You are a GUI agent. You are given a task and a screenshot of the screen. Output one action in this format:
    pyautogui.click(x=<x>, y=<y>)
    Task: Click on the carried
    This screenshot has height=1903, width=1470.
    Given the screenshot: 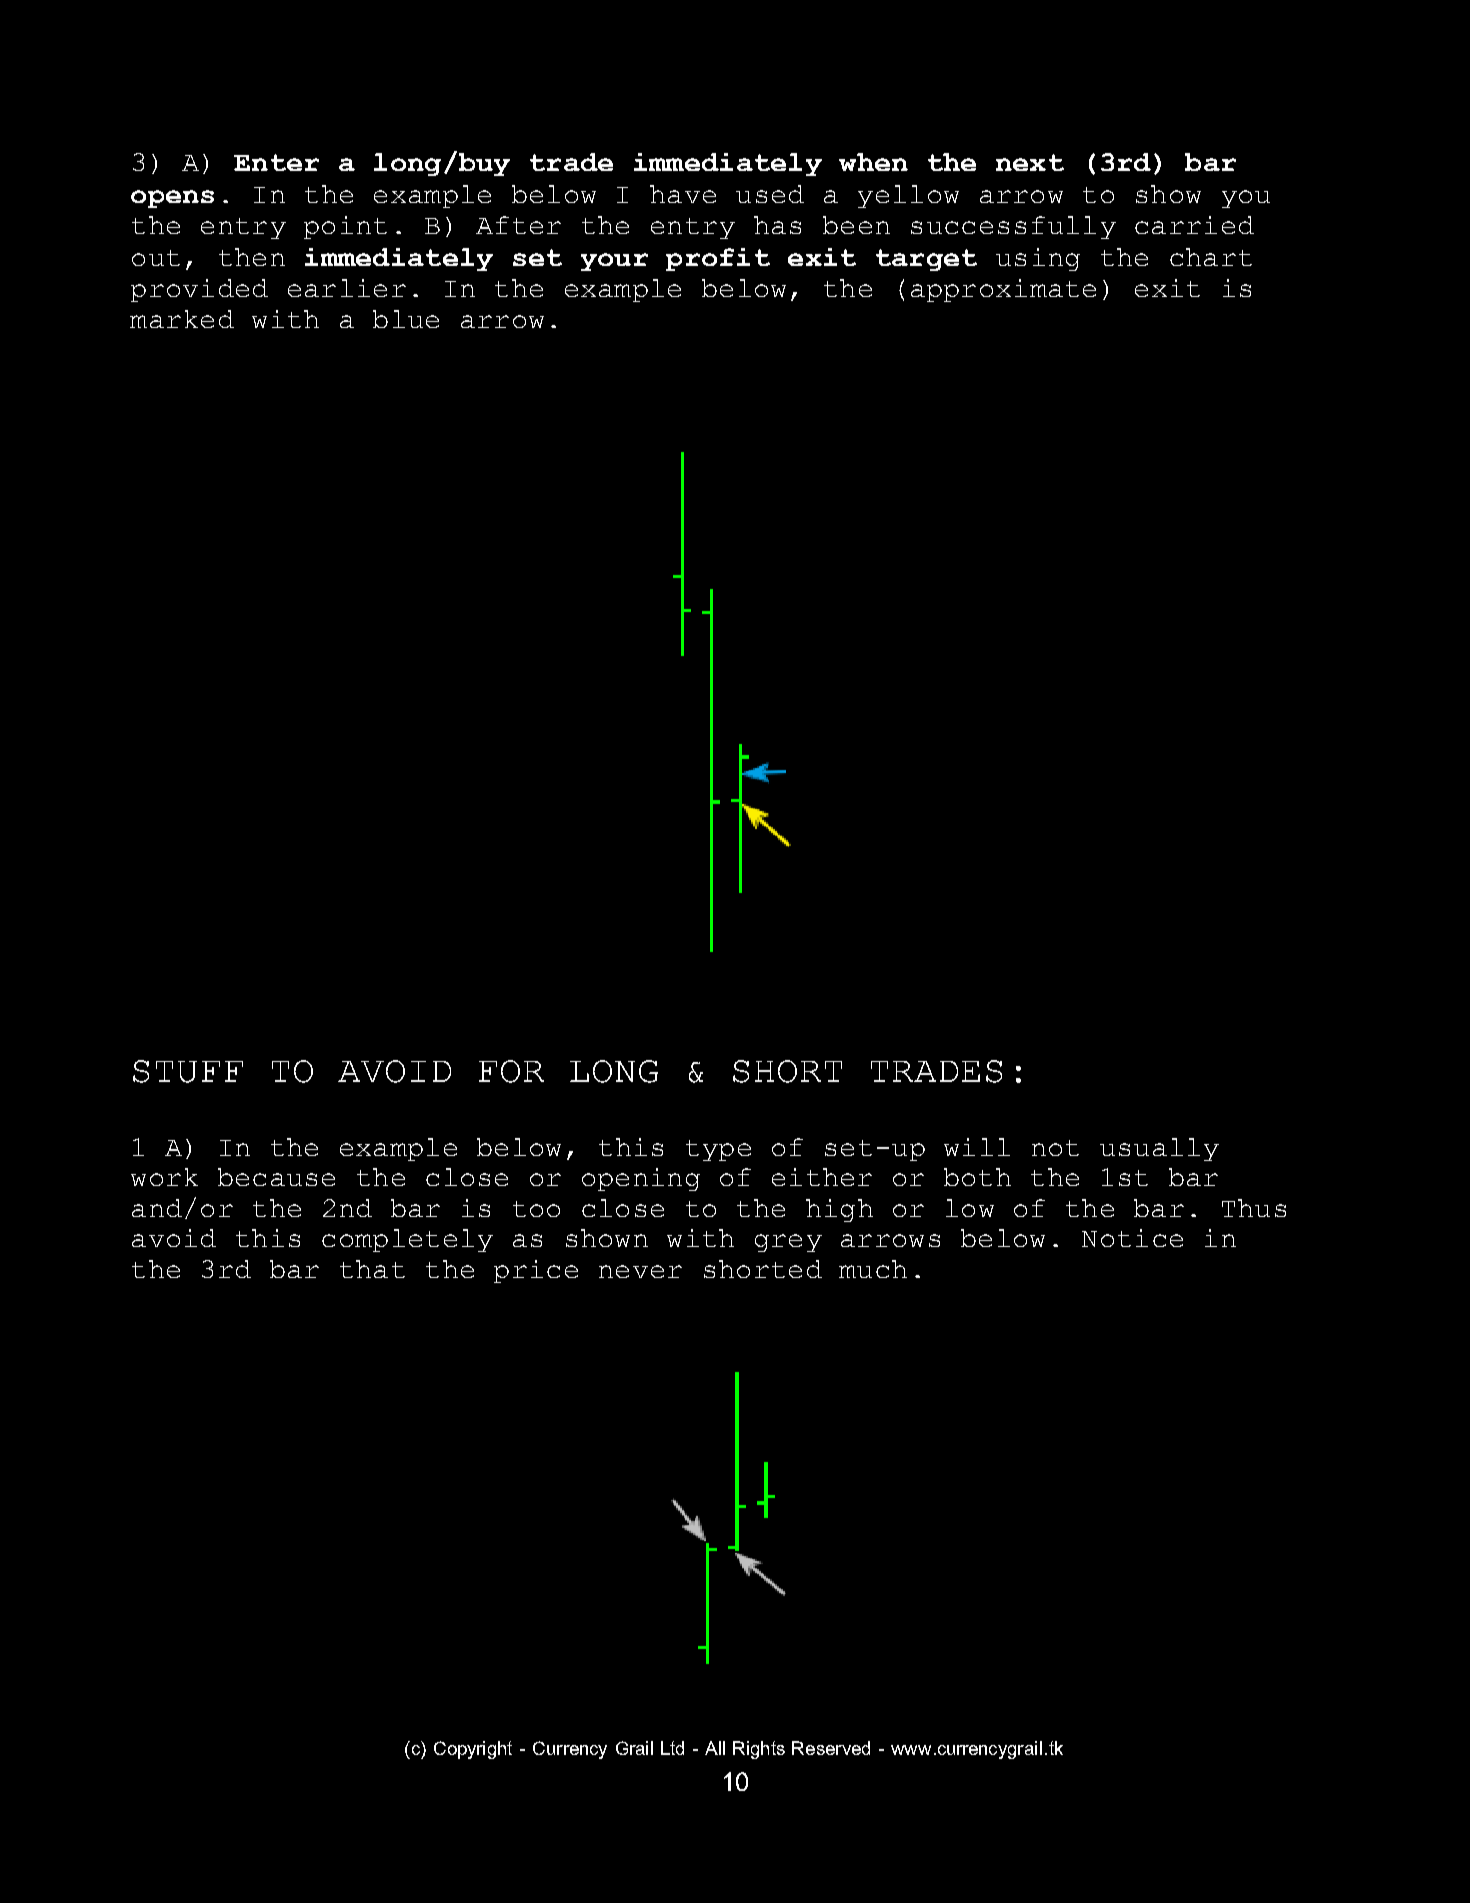 What is the action you would take?
    pyautogui.click(x=1194, y=225)
